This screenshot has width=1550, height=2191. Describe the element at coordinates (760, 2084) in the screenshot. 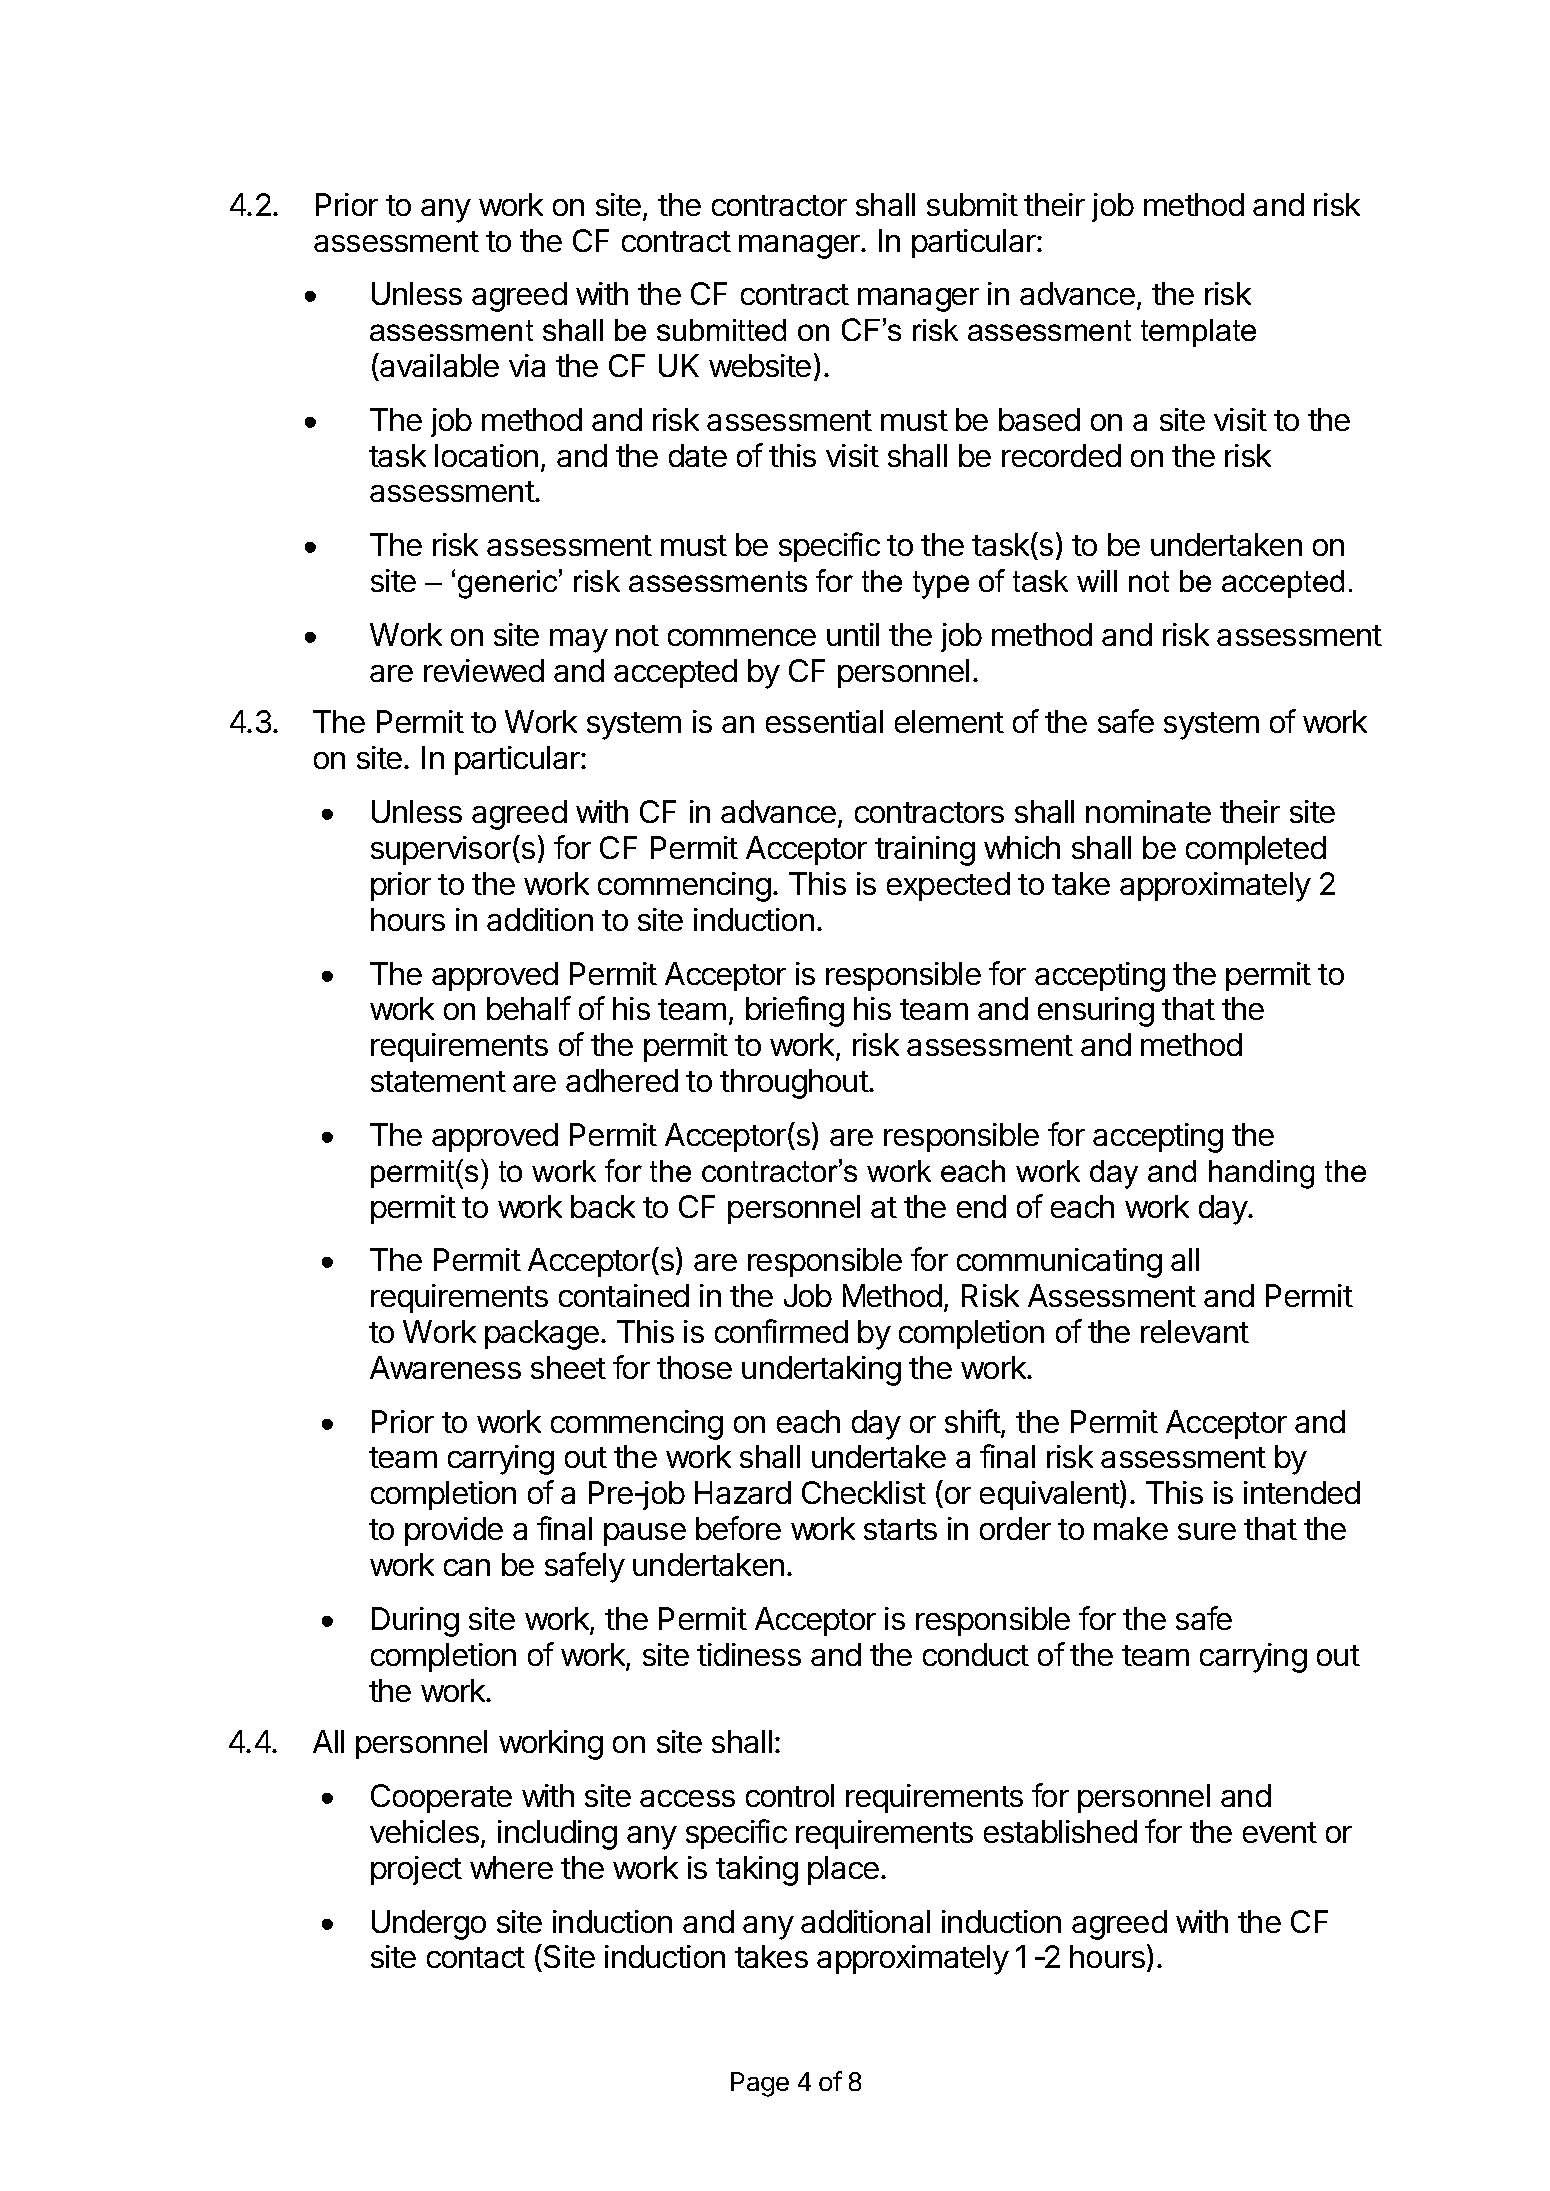

I see `Page` at that location.
